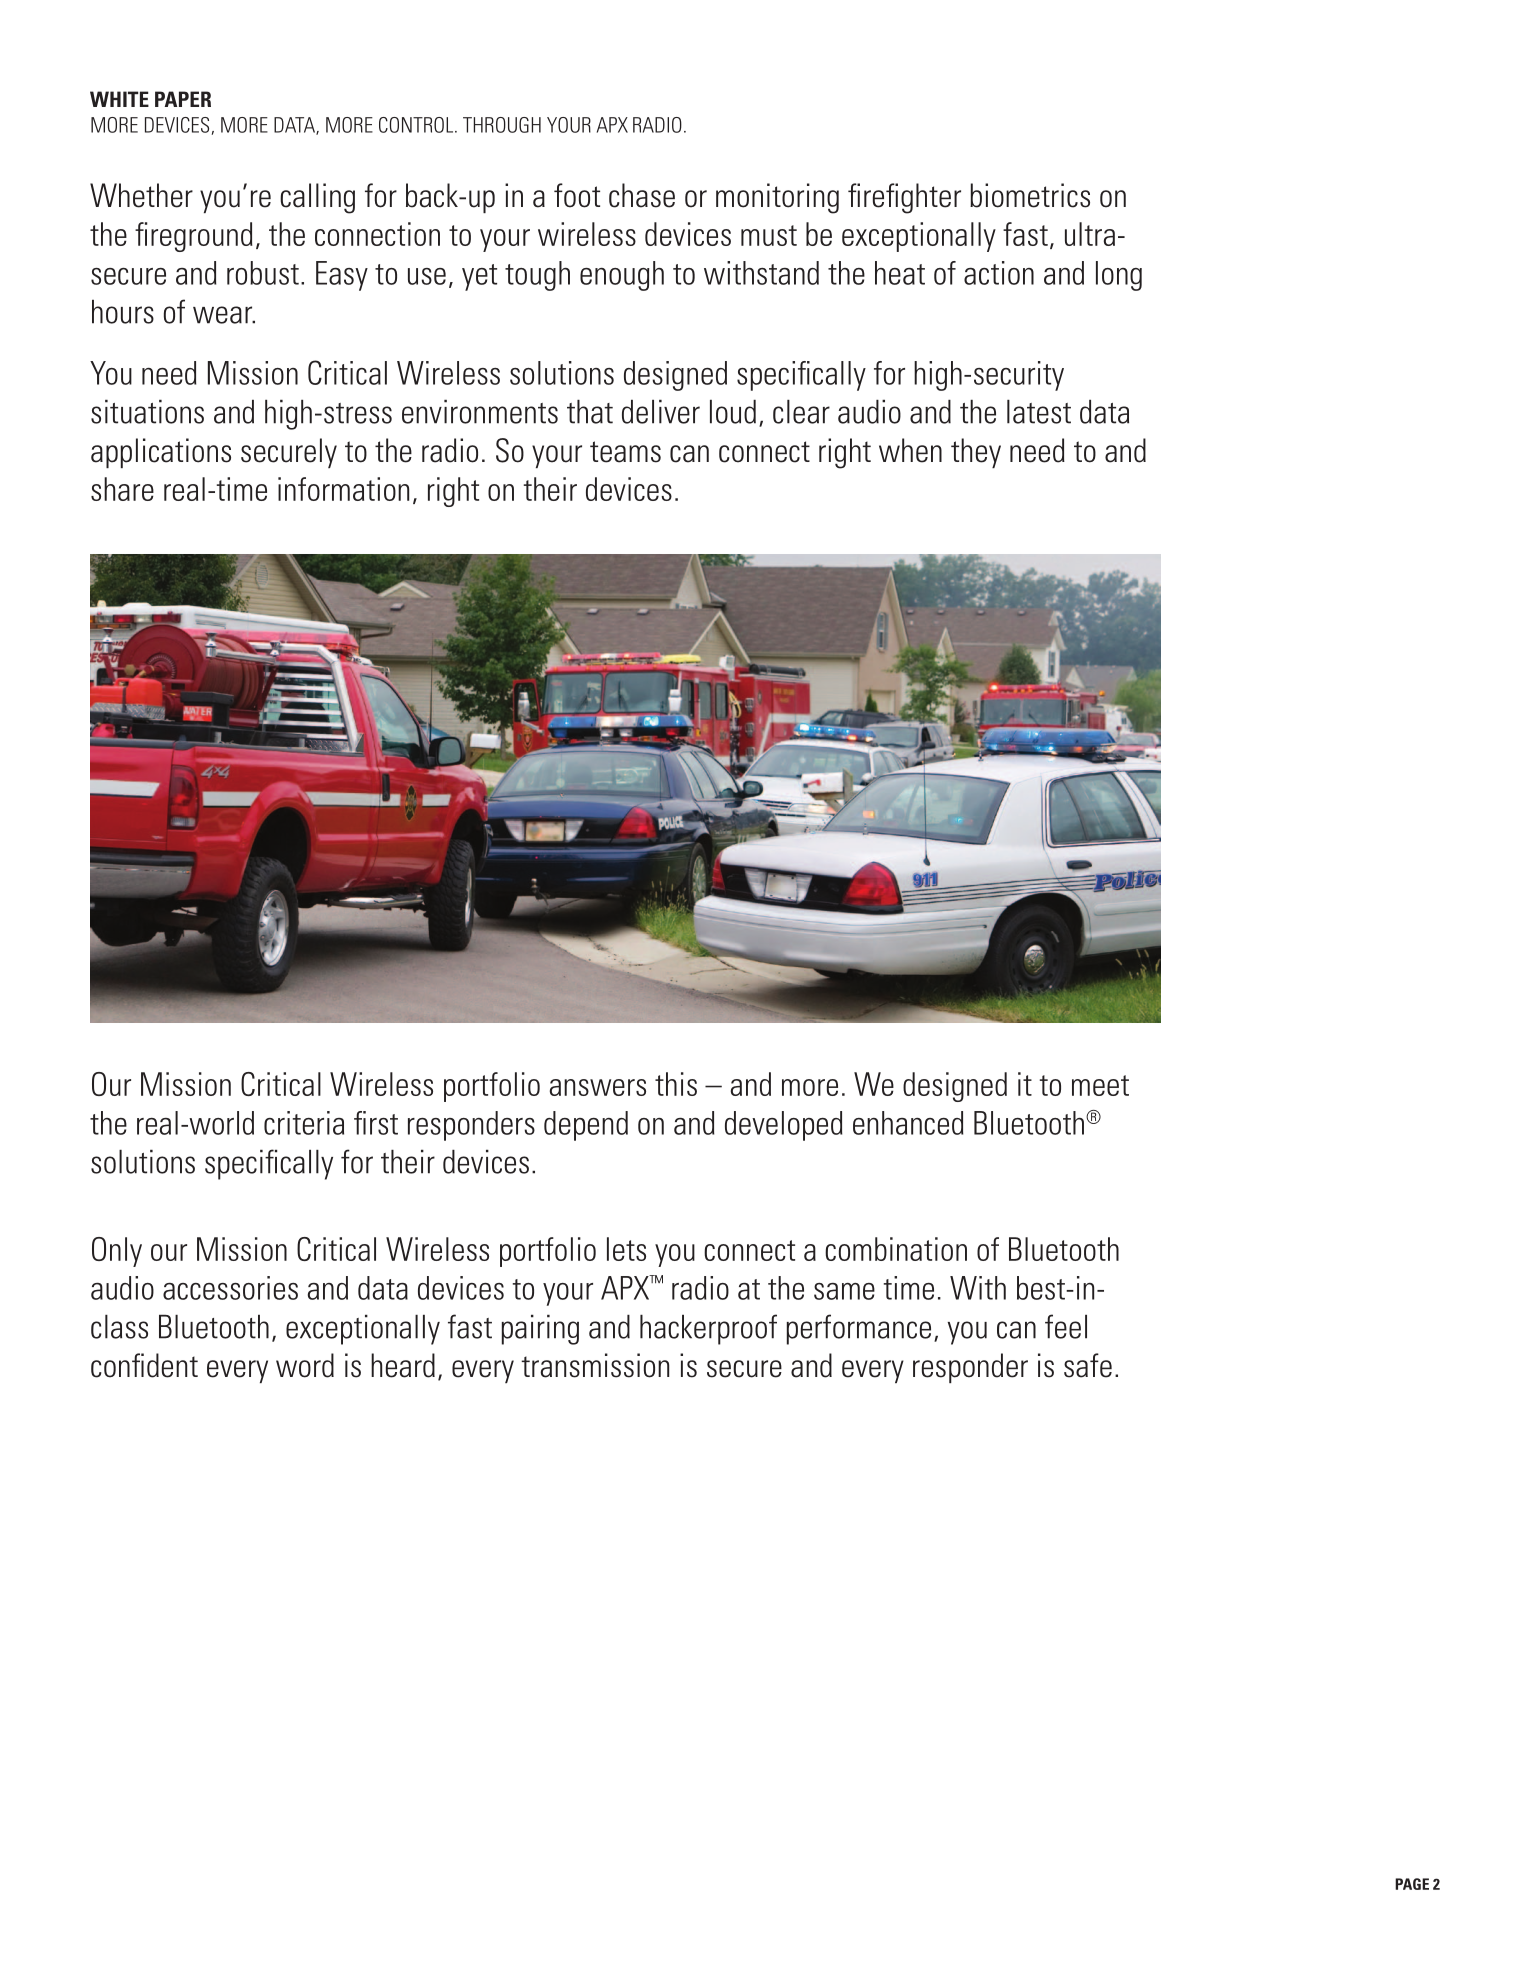 The height and width of the image is (1980, 1530). What do you see at coordinates (230, 1288) in the image?
I see `accessories` at bounding box center [230, 1288].
